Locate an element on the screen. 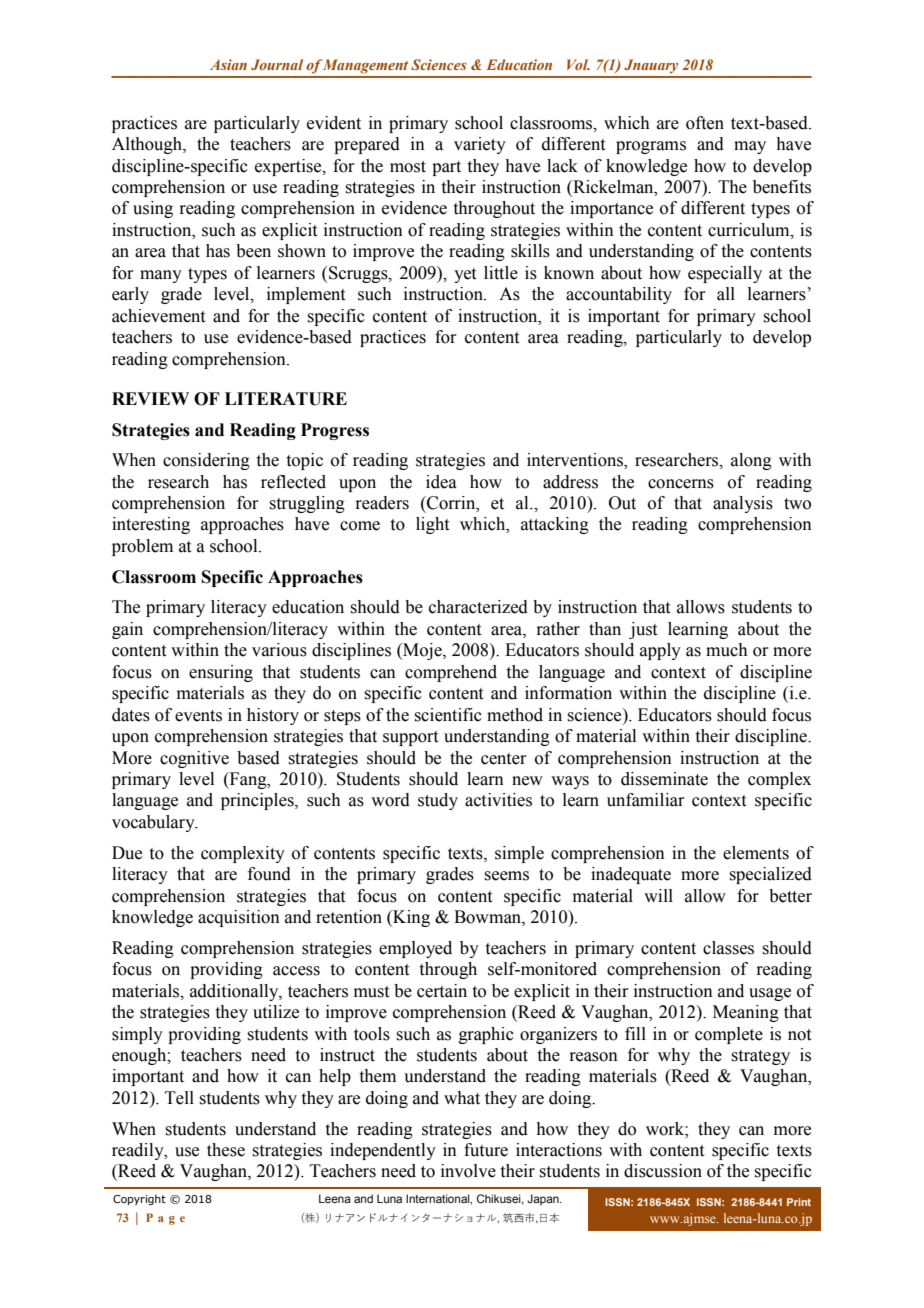  these is located at coordinates (226, 1150).
